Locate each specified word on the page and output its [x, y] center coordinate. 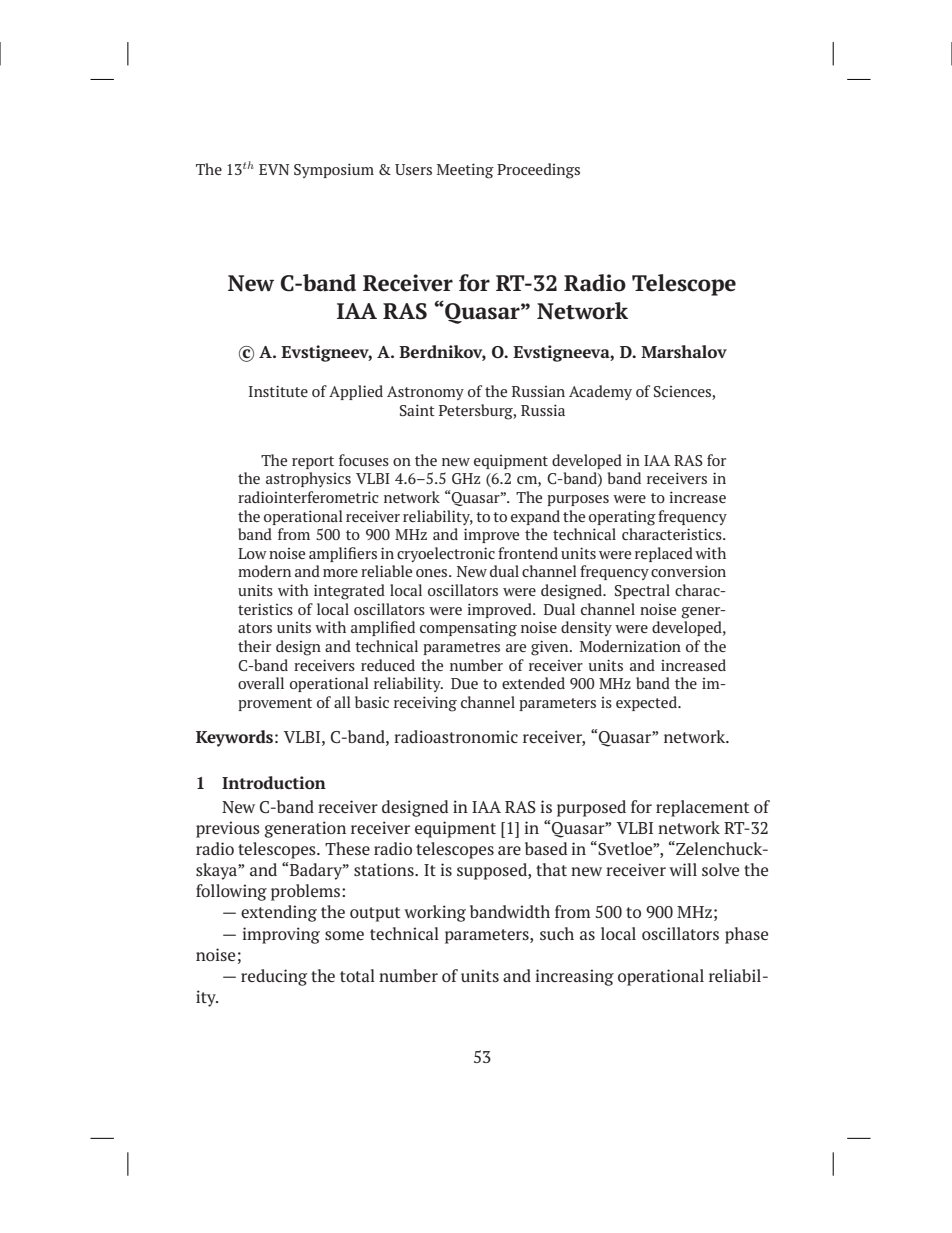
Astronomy [425, 393]
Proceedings [538, 171]
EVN [274, 169]
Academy [600, 392]
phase [746, 935]
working [435, 913]
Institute [278, 391]
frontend [528, 553]
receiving [425, 704]
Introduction [274, 782]
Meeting [465, 171]
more [340, 573]
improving [281, 935]
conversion [688, 571]
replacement [702, 808]
